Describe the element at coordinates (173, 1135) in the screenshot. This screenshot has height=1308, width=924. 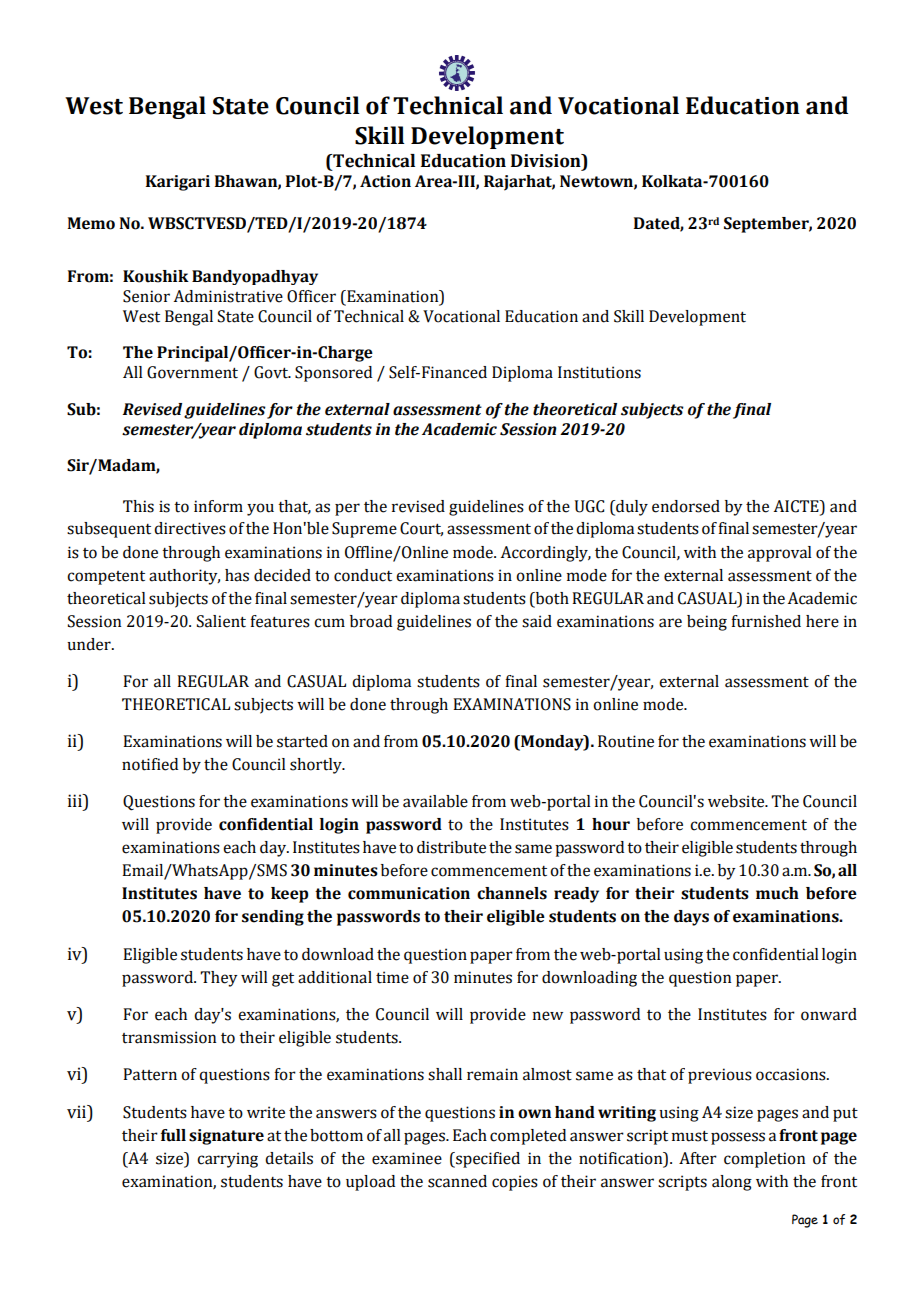
I see `full` at that location.
